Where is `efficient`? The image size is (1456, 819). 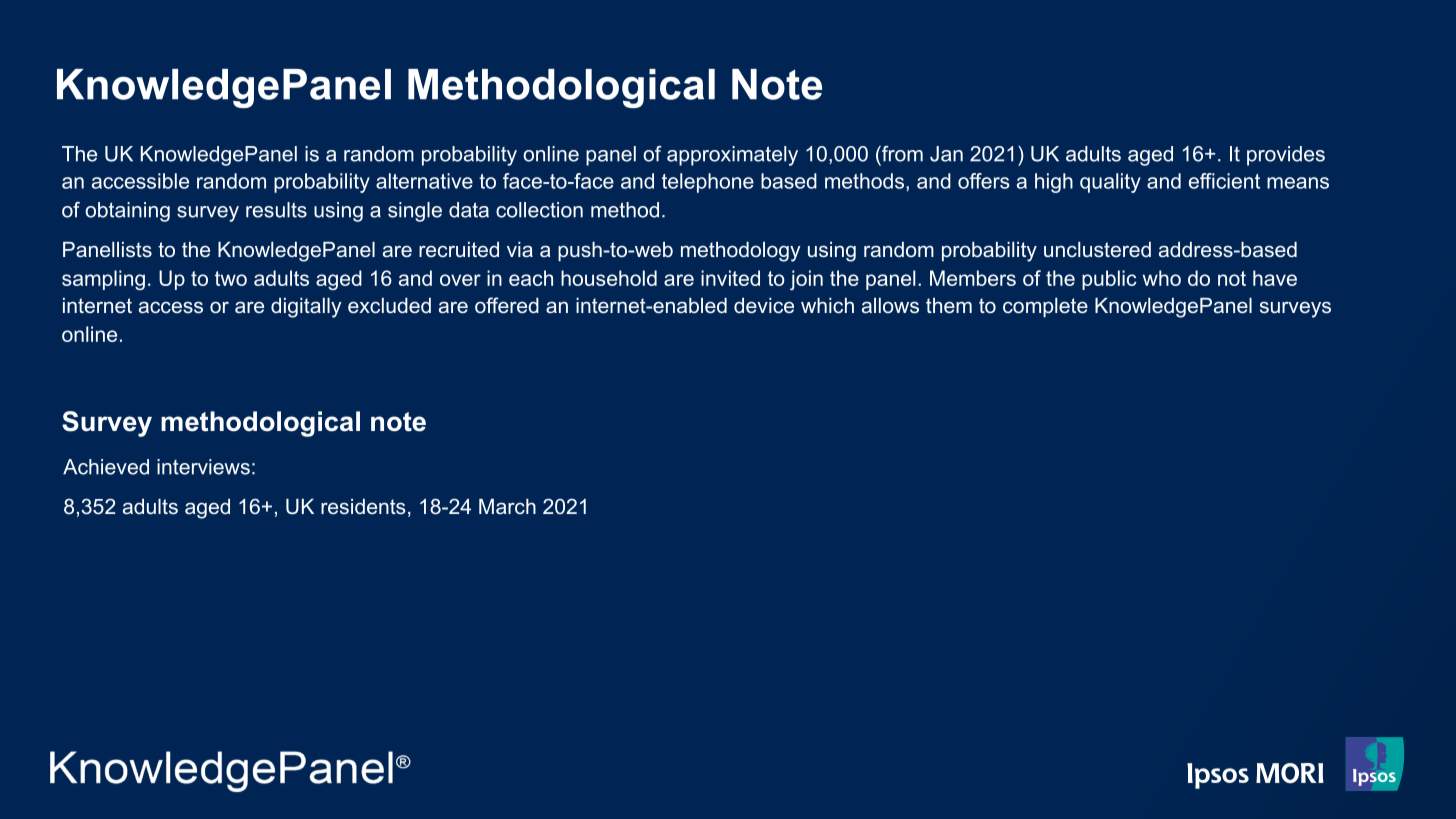
efficient is located at coordinates (1224, 181).
